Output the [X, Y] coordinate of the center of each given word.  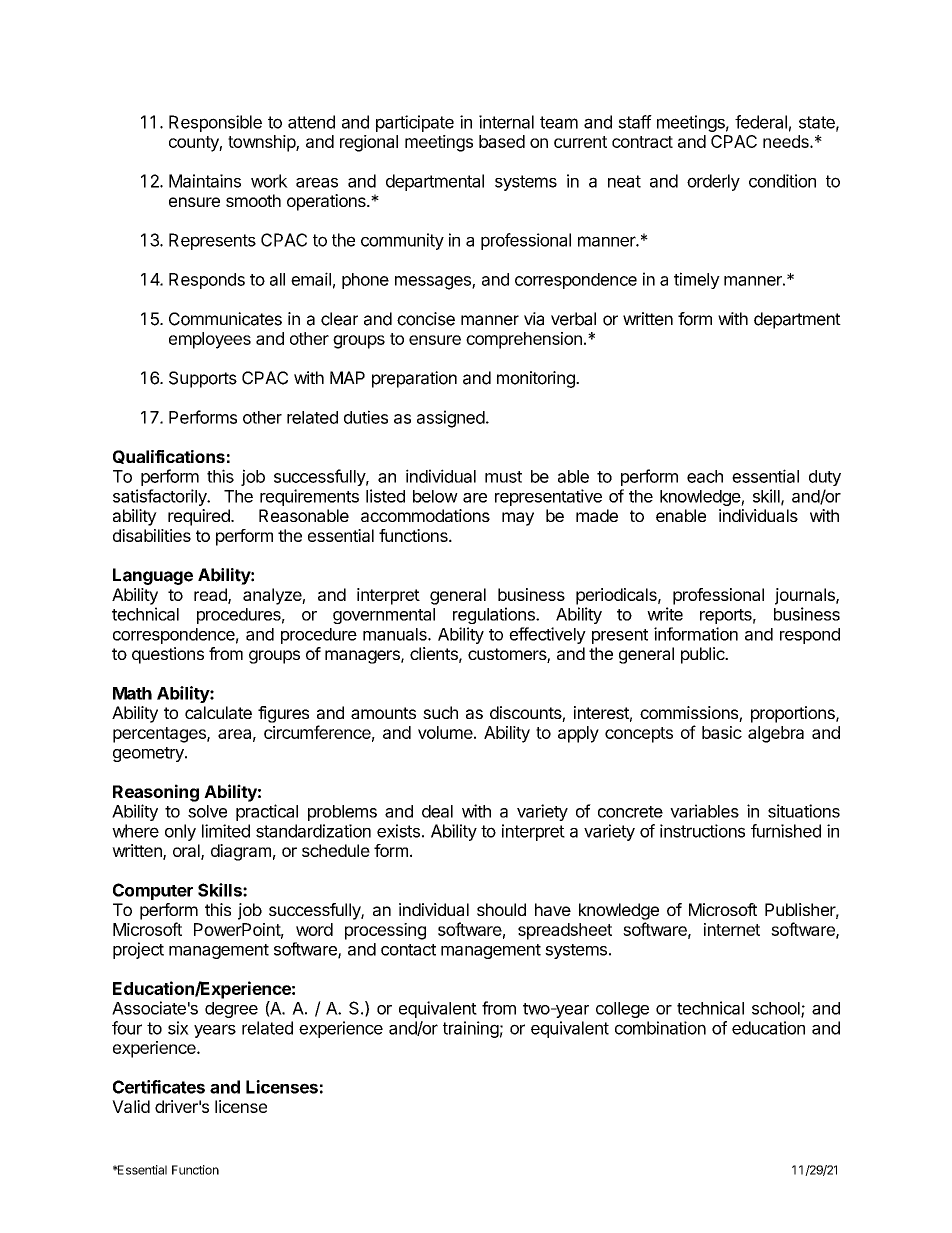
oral [187, 852]
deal [437, 811]
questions [168, 655]
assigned [451, 419]
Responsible [215, 123]
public [704, 655]
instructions [702, 831]
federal [761, 122]
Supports [203, 379]
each [705, 476]
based [502, 141]
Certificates [159, 1087]
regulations [495, 615]
